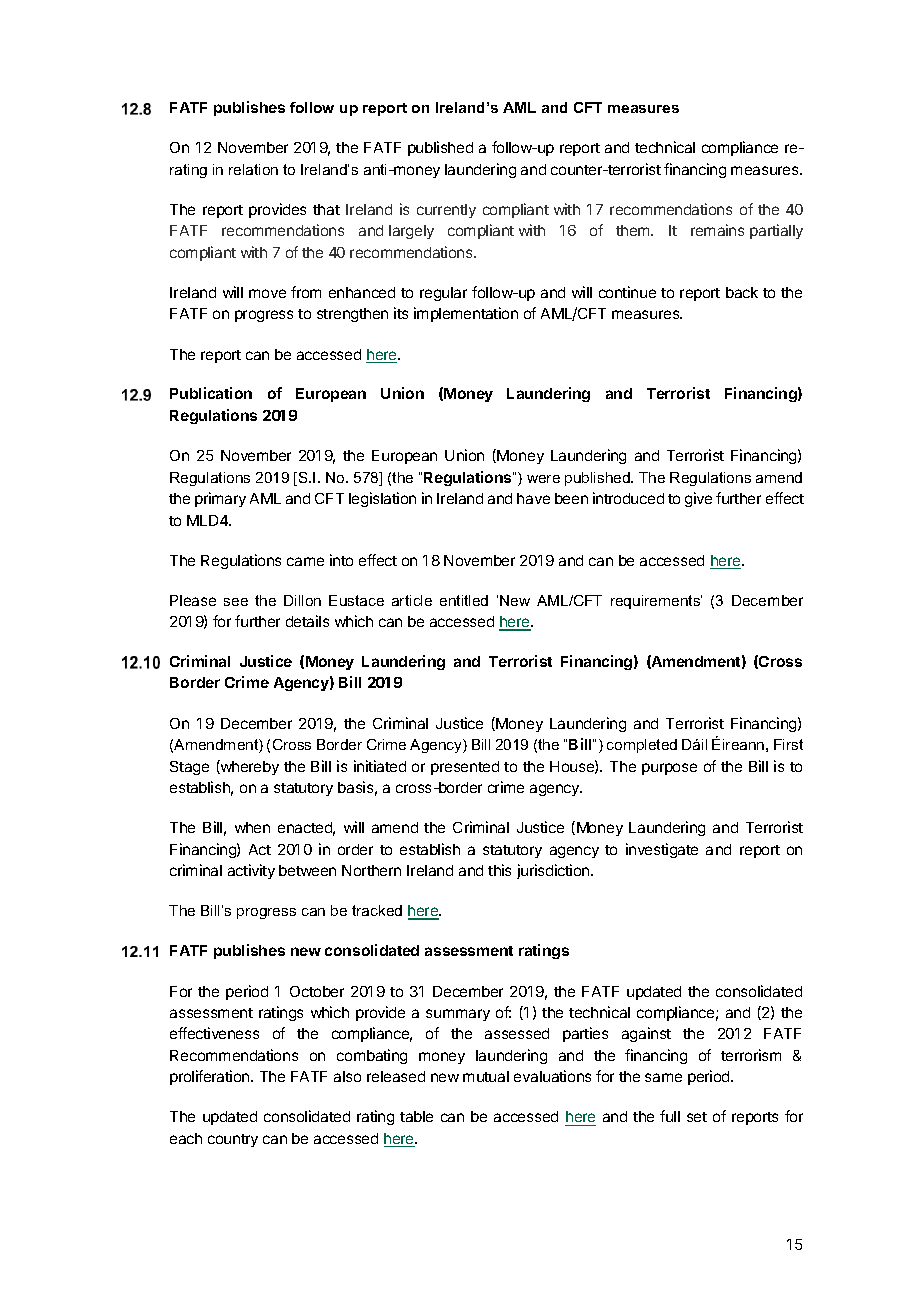 This screenshot has width=924, height=1309. What do you see at coordinates (446, 211) in the screenshot?
I see `currently` at bounding box center [446, 211].
